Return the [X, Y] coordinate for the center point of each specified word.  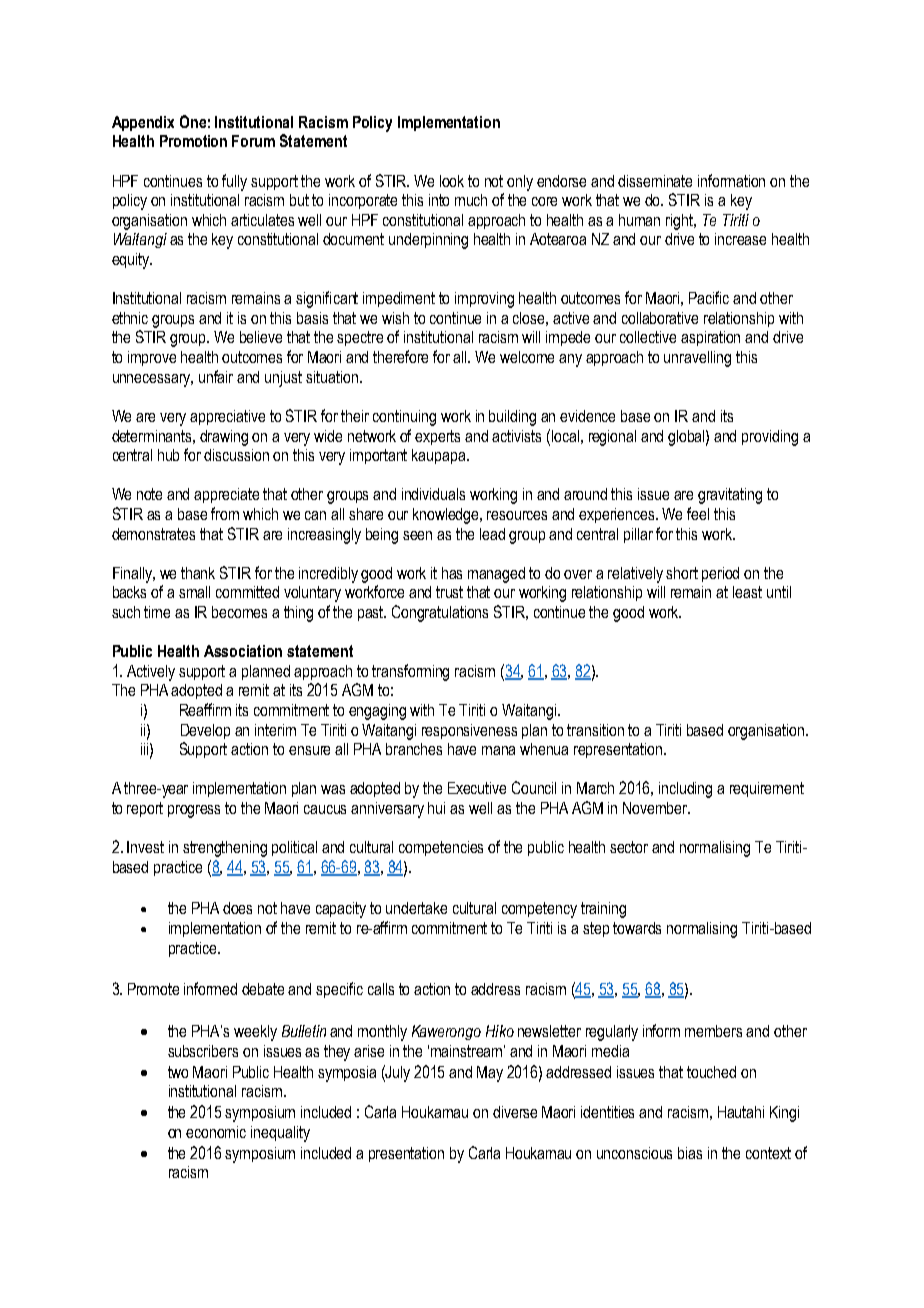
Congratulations [440, 613]
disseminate [655, 181]
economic [216, 1132]
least [747, 592]
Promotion [193, 141]
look [452, 181]
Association [243, 651]
